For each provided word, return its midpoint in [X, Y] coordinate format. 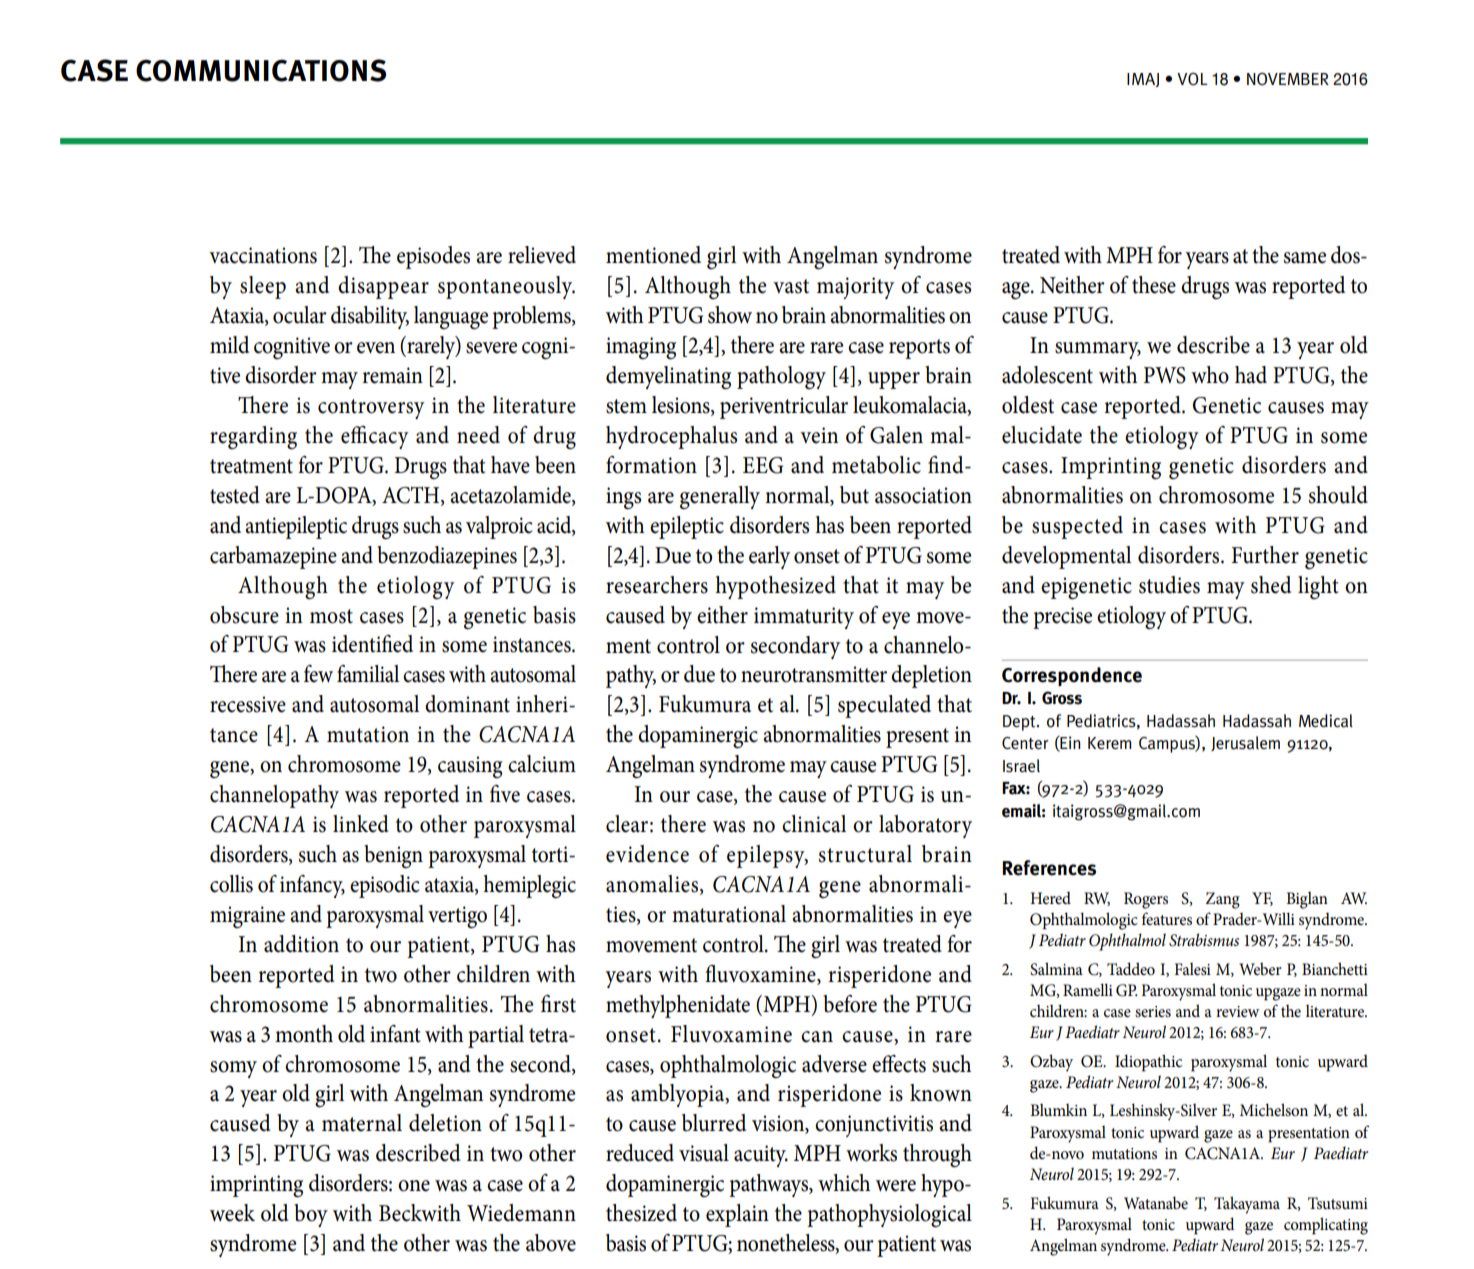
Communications [261, 70]
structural [865, 854]
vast [791, 286]
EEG [763, 465]
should [1338, 495]
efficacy [375, 437]
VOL [1192, 79]
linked [361, 824]
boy [311, 1215]
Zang [1223, 900]
